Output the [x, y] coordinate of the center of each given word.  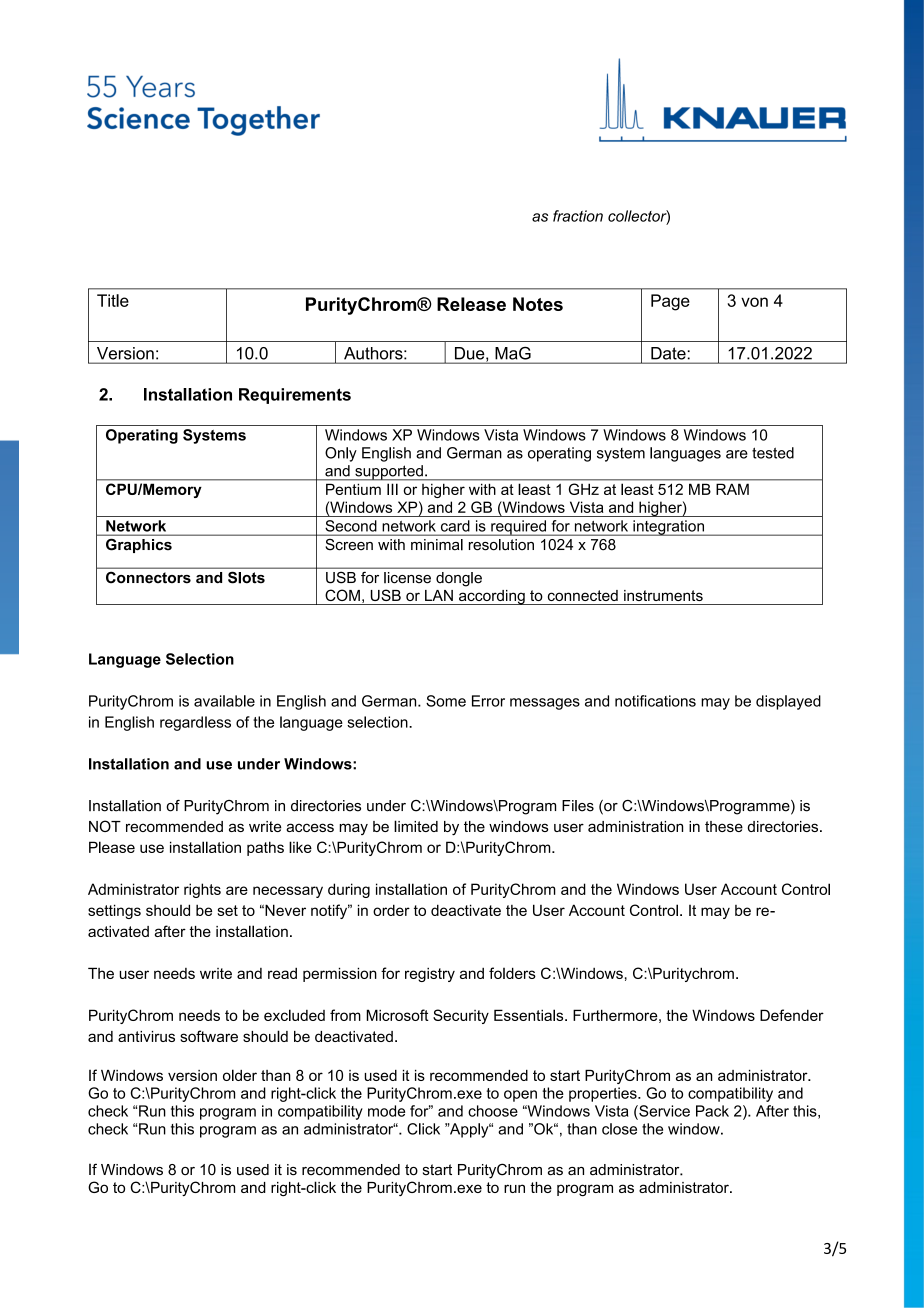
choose [493, 1111]
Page [670, 302]
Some [446, 701]
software [209, 1036]
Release [471, 304]
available [224, 701]
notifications [655, 701]
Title [113, 300]
